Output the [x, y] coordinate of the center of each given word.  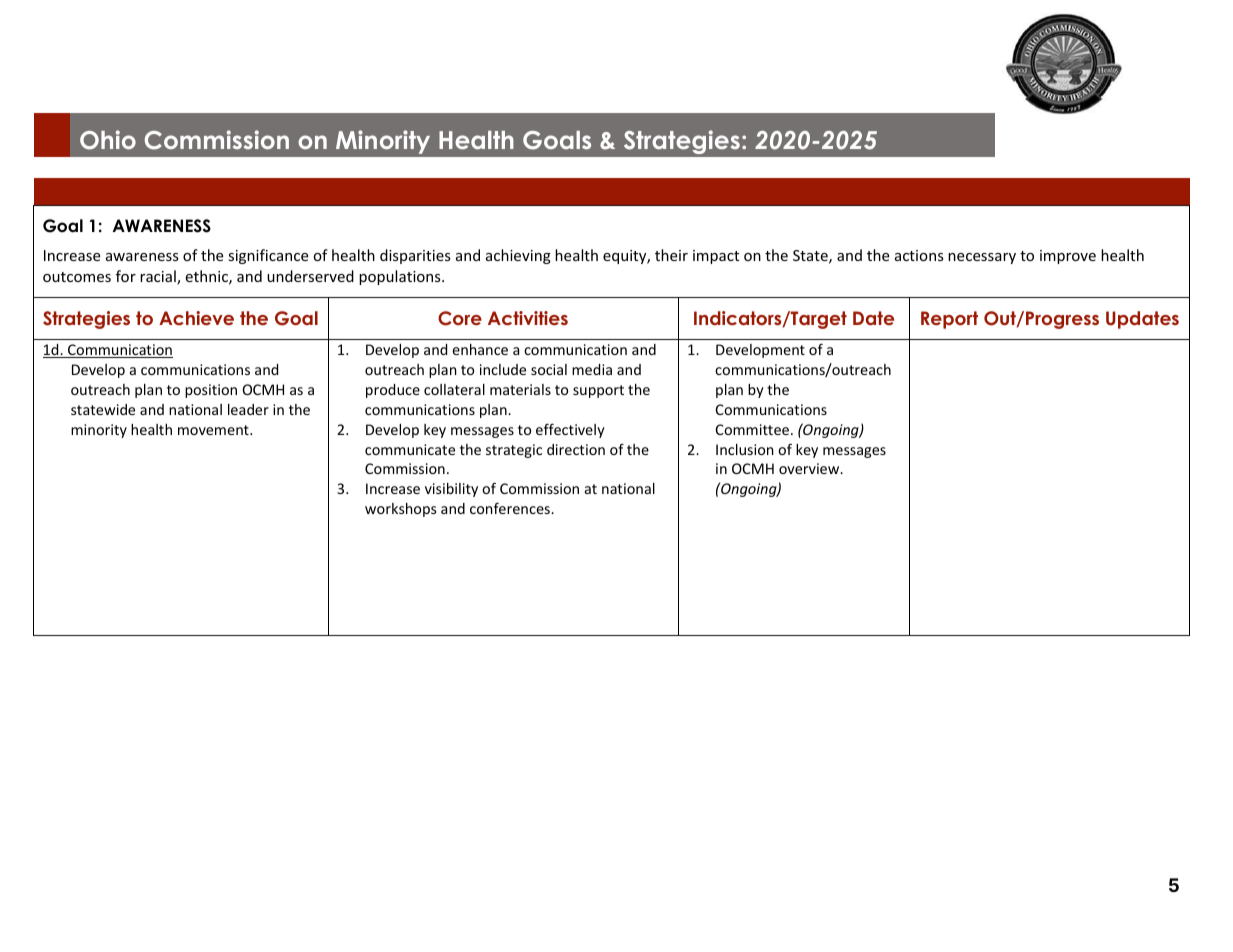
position [211, 391]
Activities [528, 318]
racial [159, 277]
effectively [570, 430]
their [671, 255]
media [592, 369]
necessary [982, 258]
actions [919, 255]
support [598, 391]
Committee [752, 429]
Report [949, 320]
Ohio [108, 140]
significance [268, 256]
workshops [401, 510]
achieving [518, 256]
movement [214, 430]
